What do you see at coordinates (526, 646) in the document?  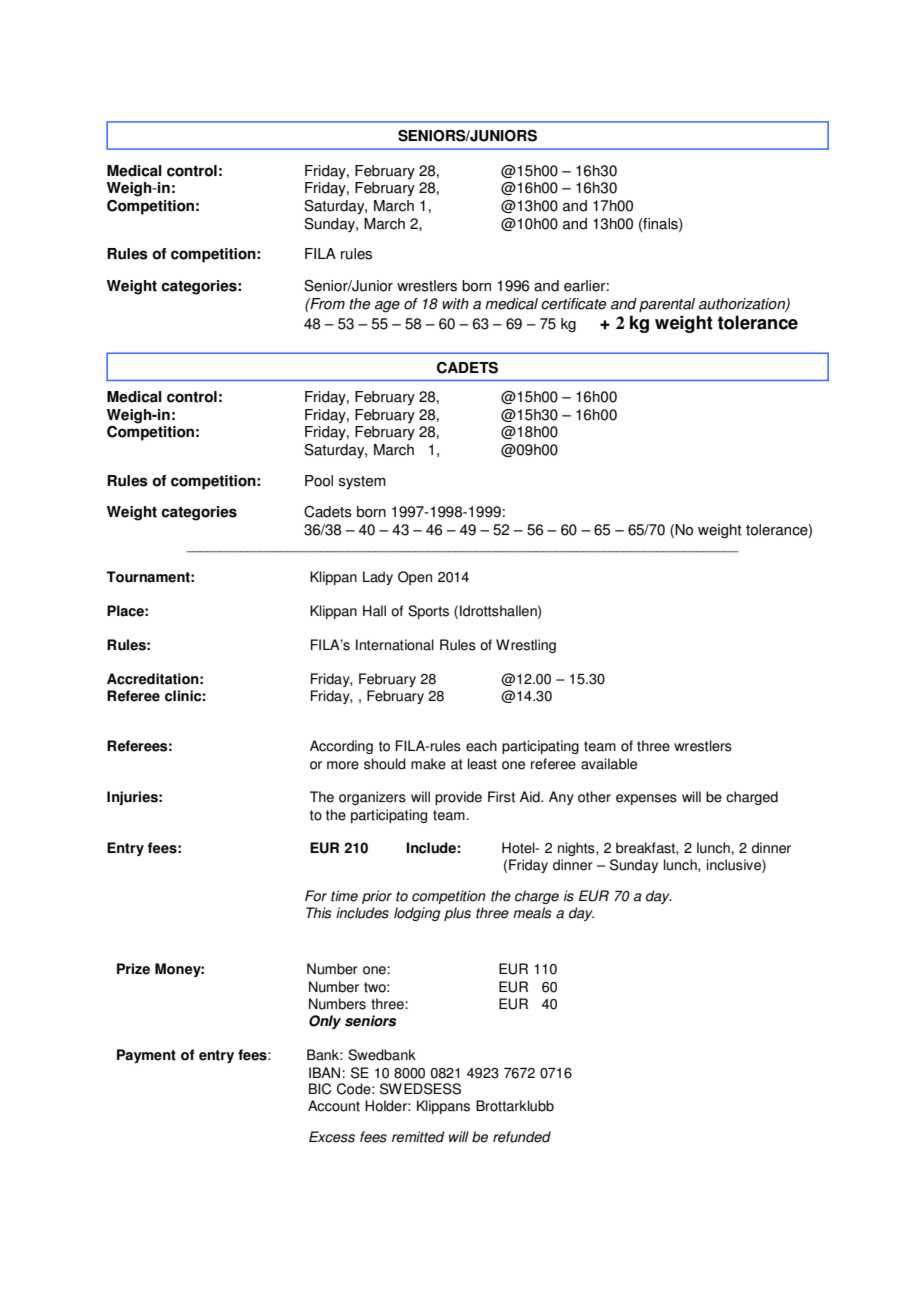 I see `Wrestling` at bounding box center [526, 646].
